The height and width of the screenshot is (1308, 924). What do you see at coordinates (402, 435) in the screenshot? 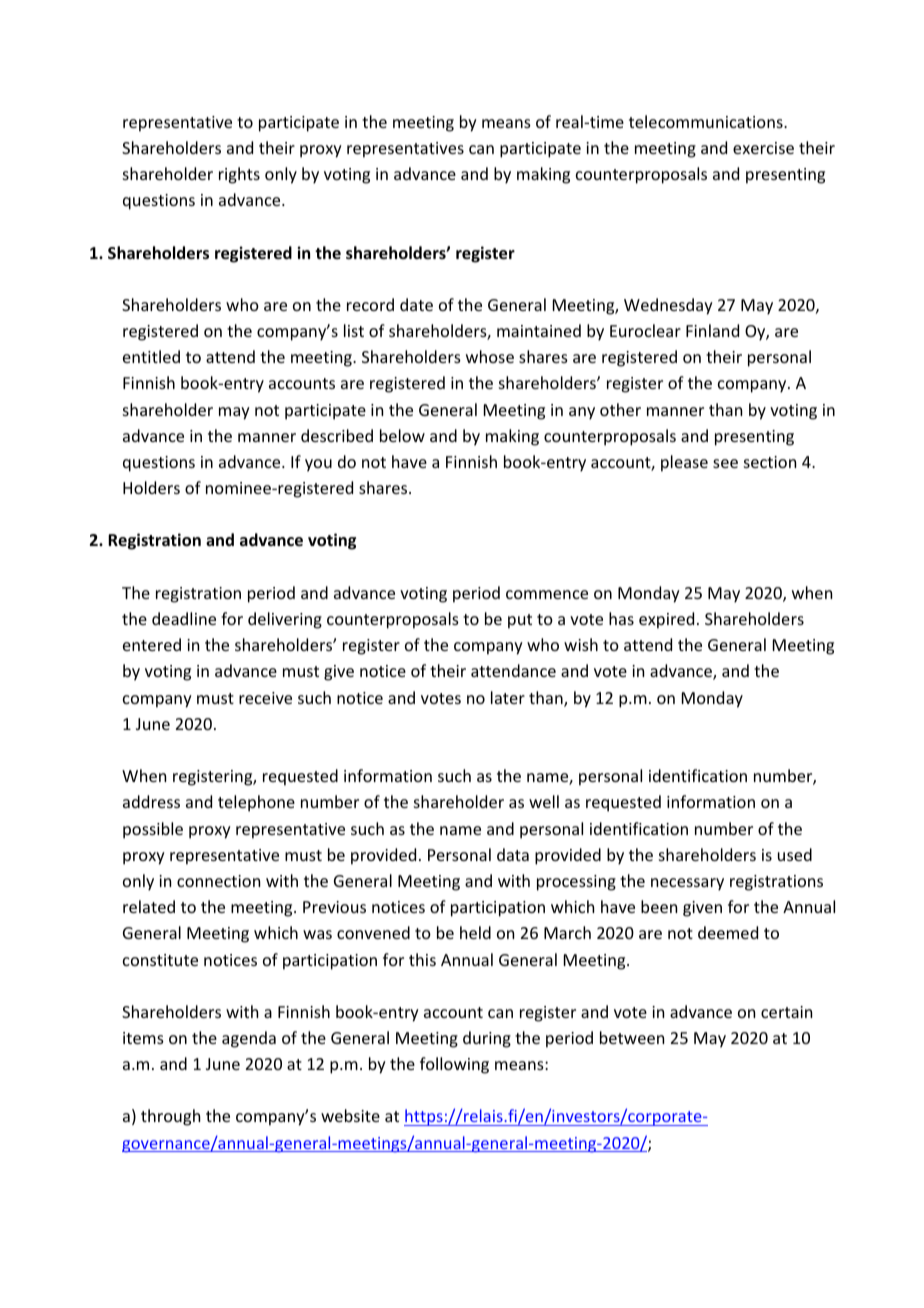
I see `below` at bounding box center [402, 435].
